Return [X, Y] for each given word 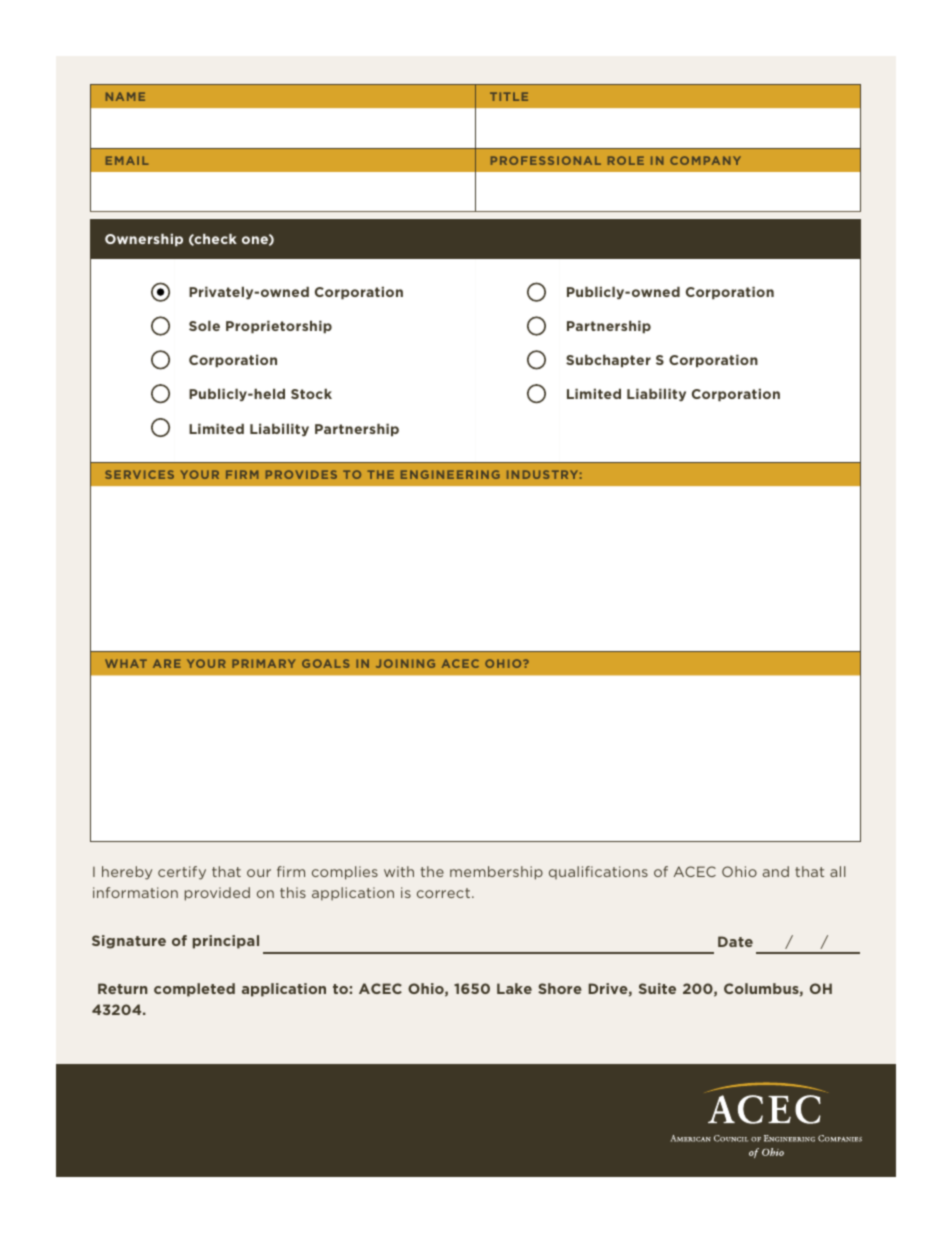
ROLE [626, 160]
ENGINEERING [450, 474]
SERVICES [139, 474]
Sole [204, 326]
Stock [311, 394]
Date [735, 941]
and [776, 871]
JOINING [405, 663]
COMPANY [705, 160]
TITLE [509, 96]
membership [496, 873]
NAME [125, 96]
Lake [514, 988]
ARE [167, 663]
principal [226, 942]
